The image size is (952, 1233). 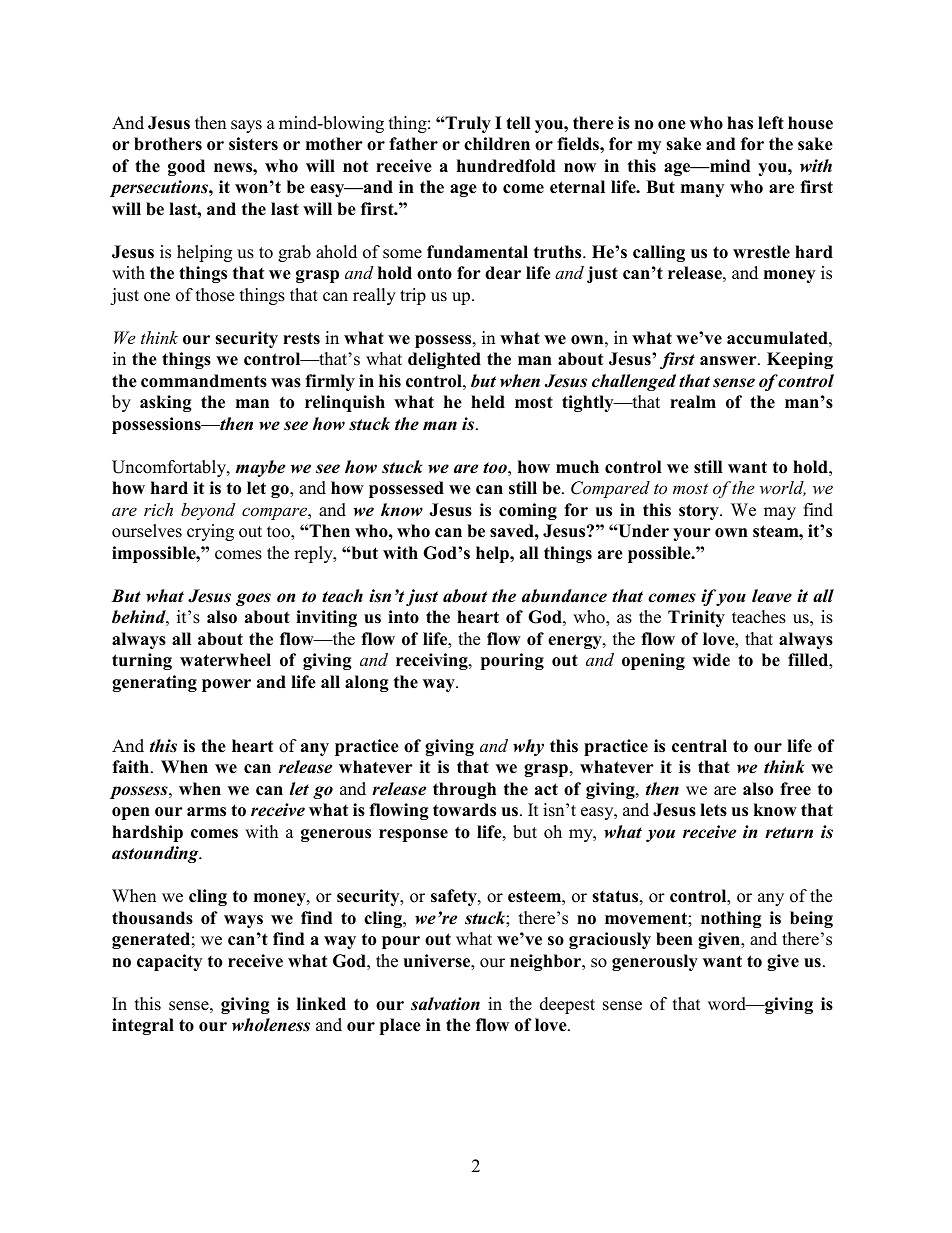 What do you see at coordinates (226, 685) in the page?
I see `power` at bounding box center [226, 685].
